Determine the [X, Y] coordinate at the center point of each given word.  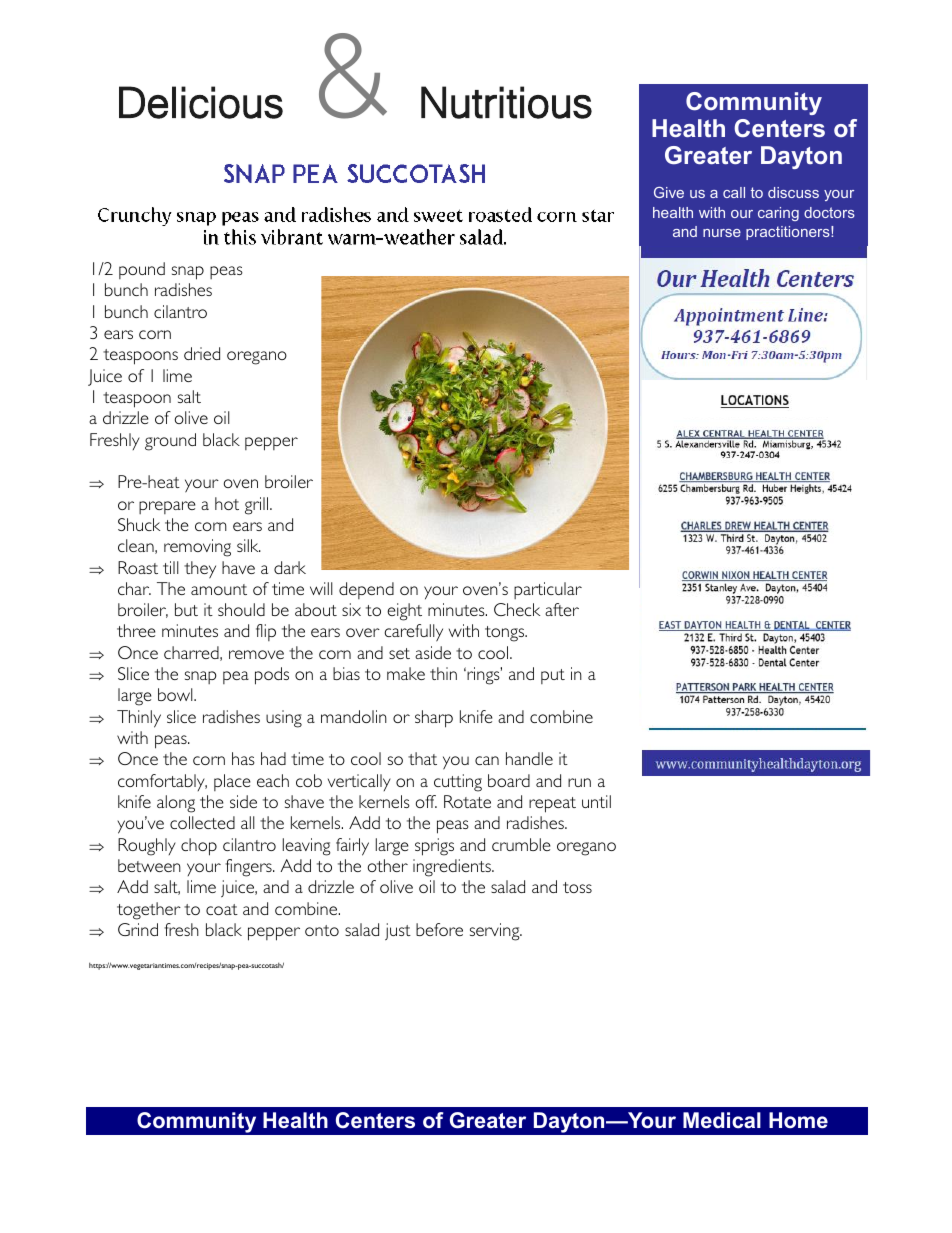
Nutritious [506, 102]
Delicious [201, 102]
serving [496, 932]
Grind [138, 929]
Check [517, 609]
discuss [793, 192]
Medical [722, 1120]
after [562, 609]
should [241, 609]
